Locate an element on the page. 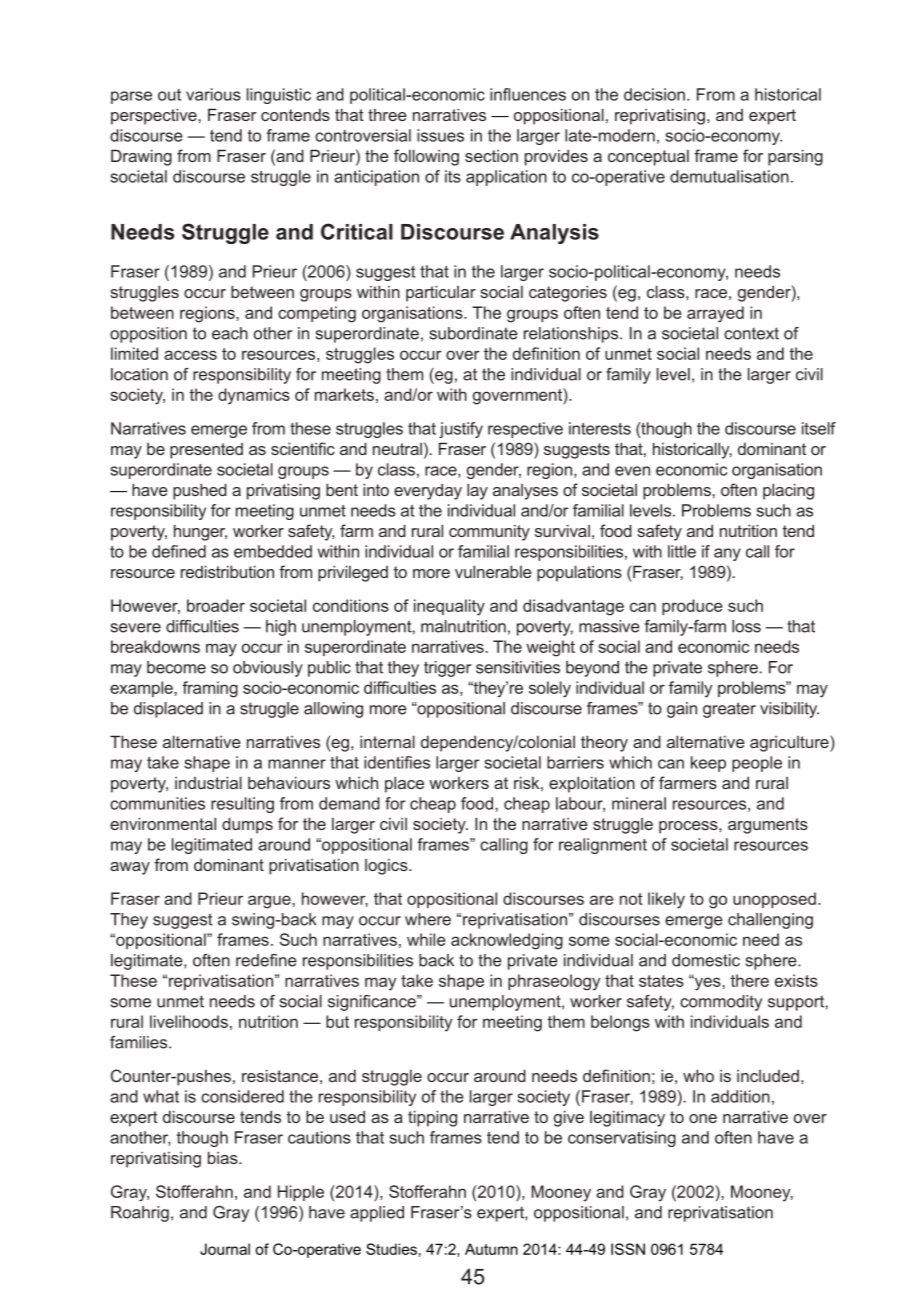  justify is located at coordinates (461, 430).
